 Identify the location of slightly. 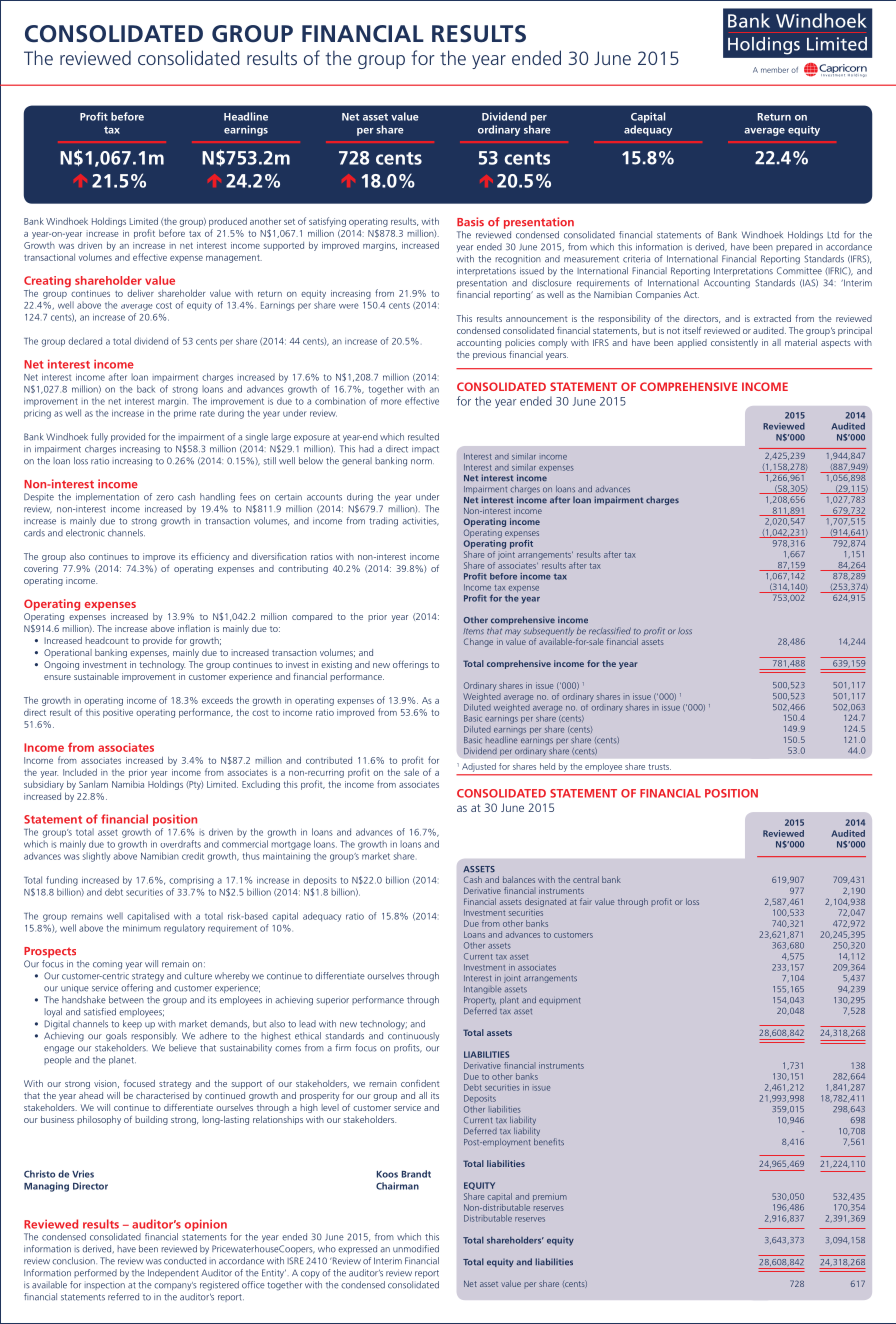
(96, 857).
